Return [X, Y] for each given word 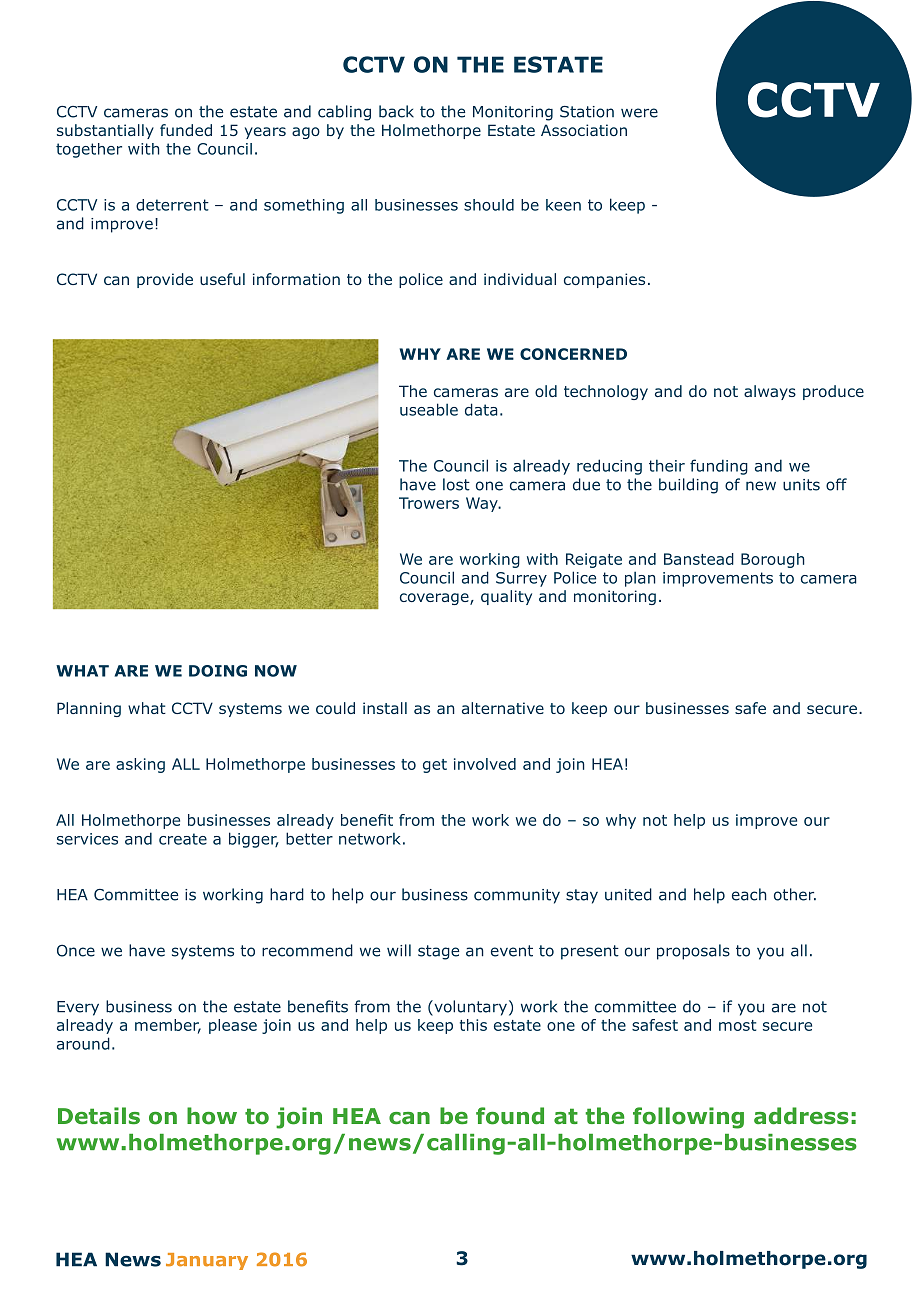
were [639, 113]
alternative [503, 708]
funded [186, 130]
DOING [218, 671]
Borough [773, 560]
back [396, 111]
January [207, 1261]
